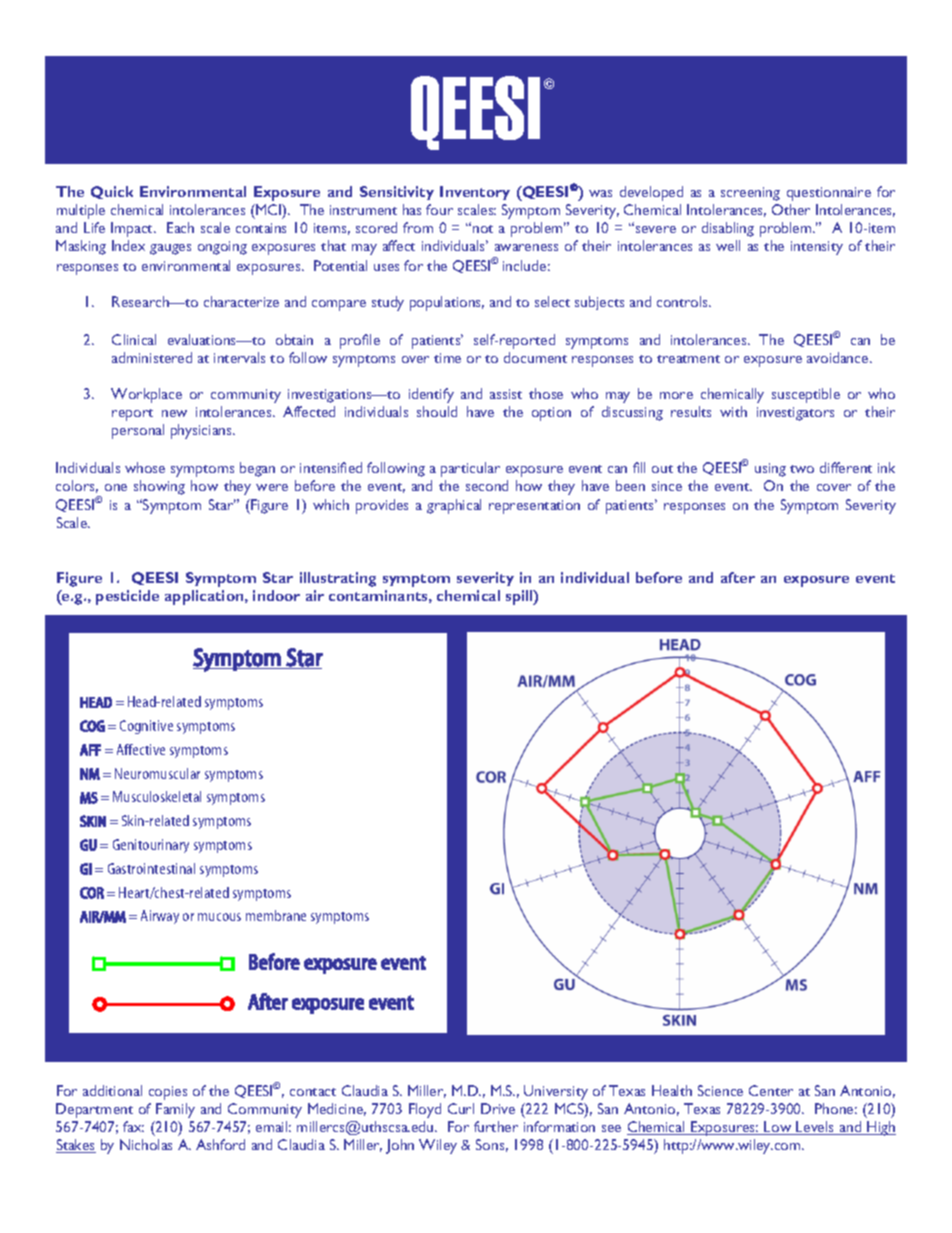  Describe the element at coordinates (157, 796) in the image. I see `Musculoskeletal` at that location.
